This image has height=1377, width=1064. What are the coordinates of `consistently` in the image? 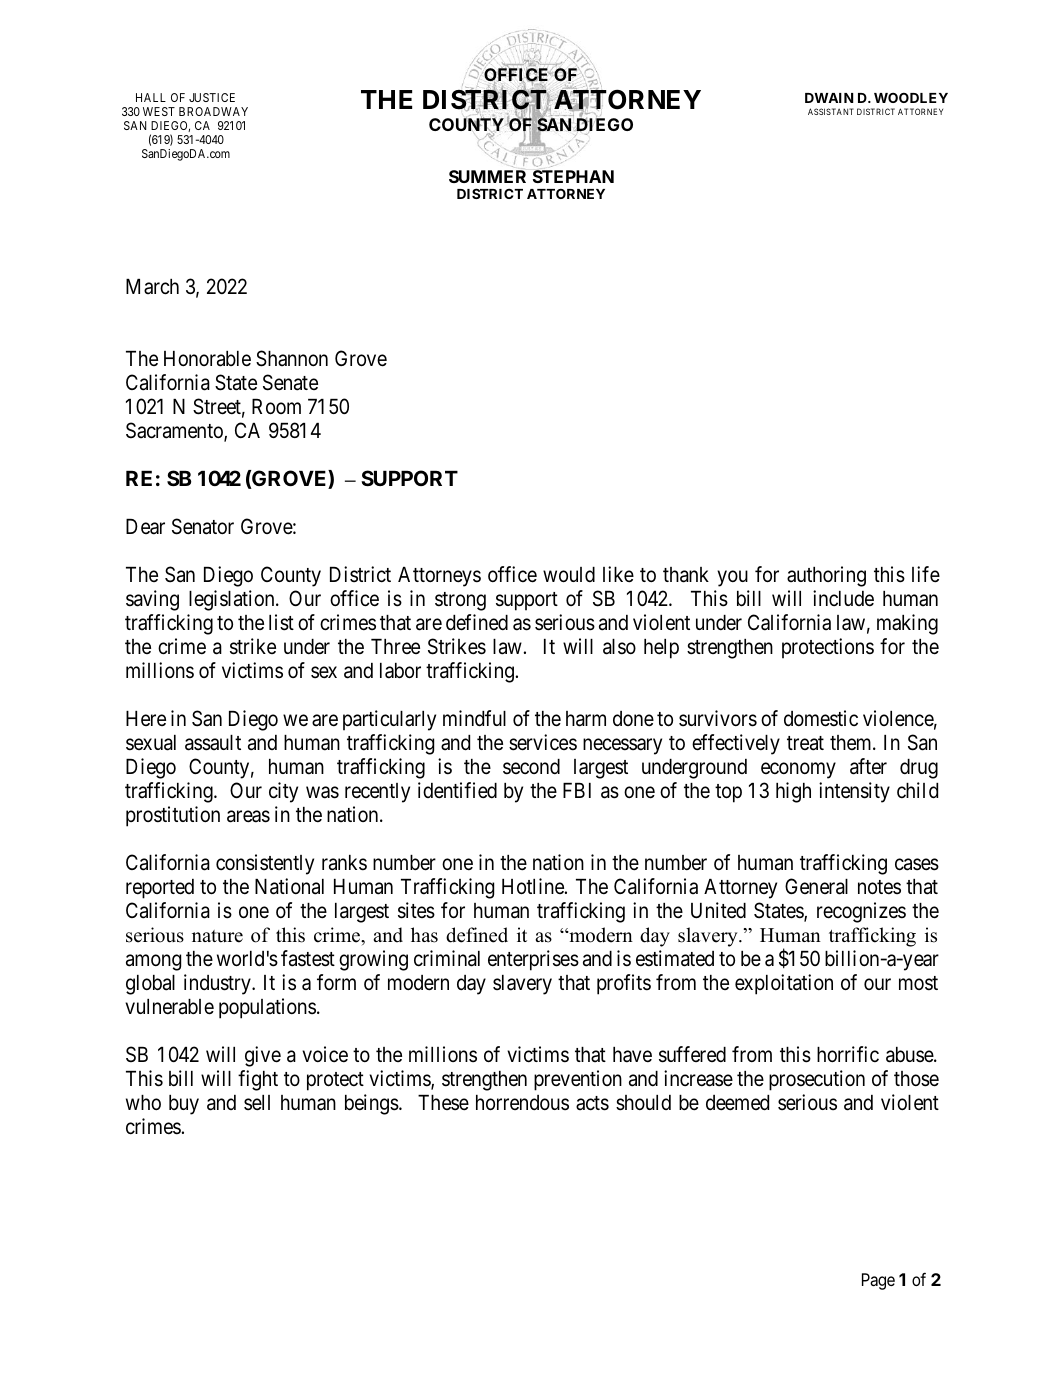 It's located at (265, 864).
